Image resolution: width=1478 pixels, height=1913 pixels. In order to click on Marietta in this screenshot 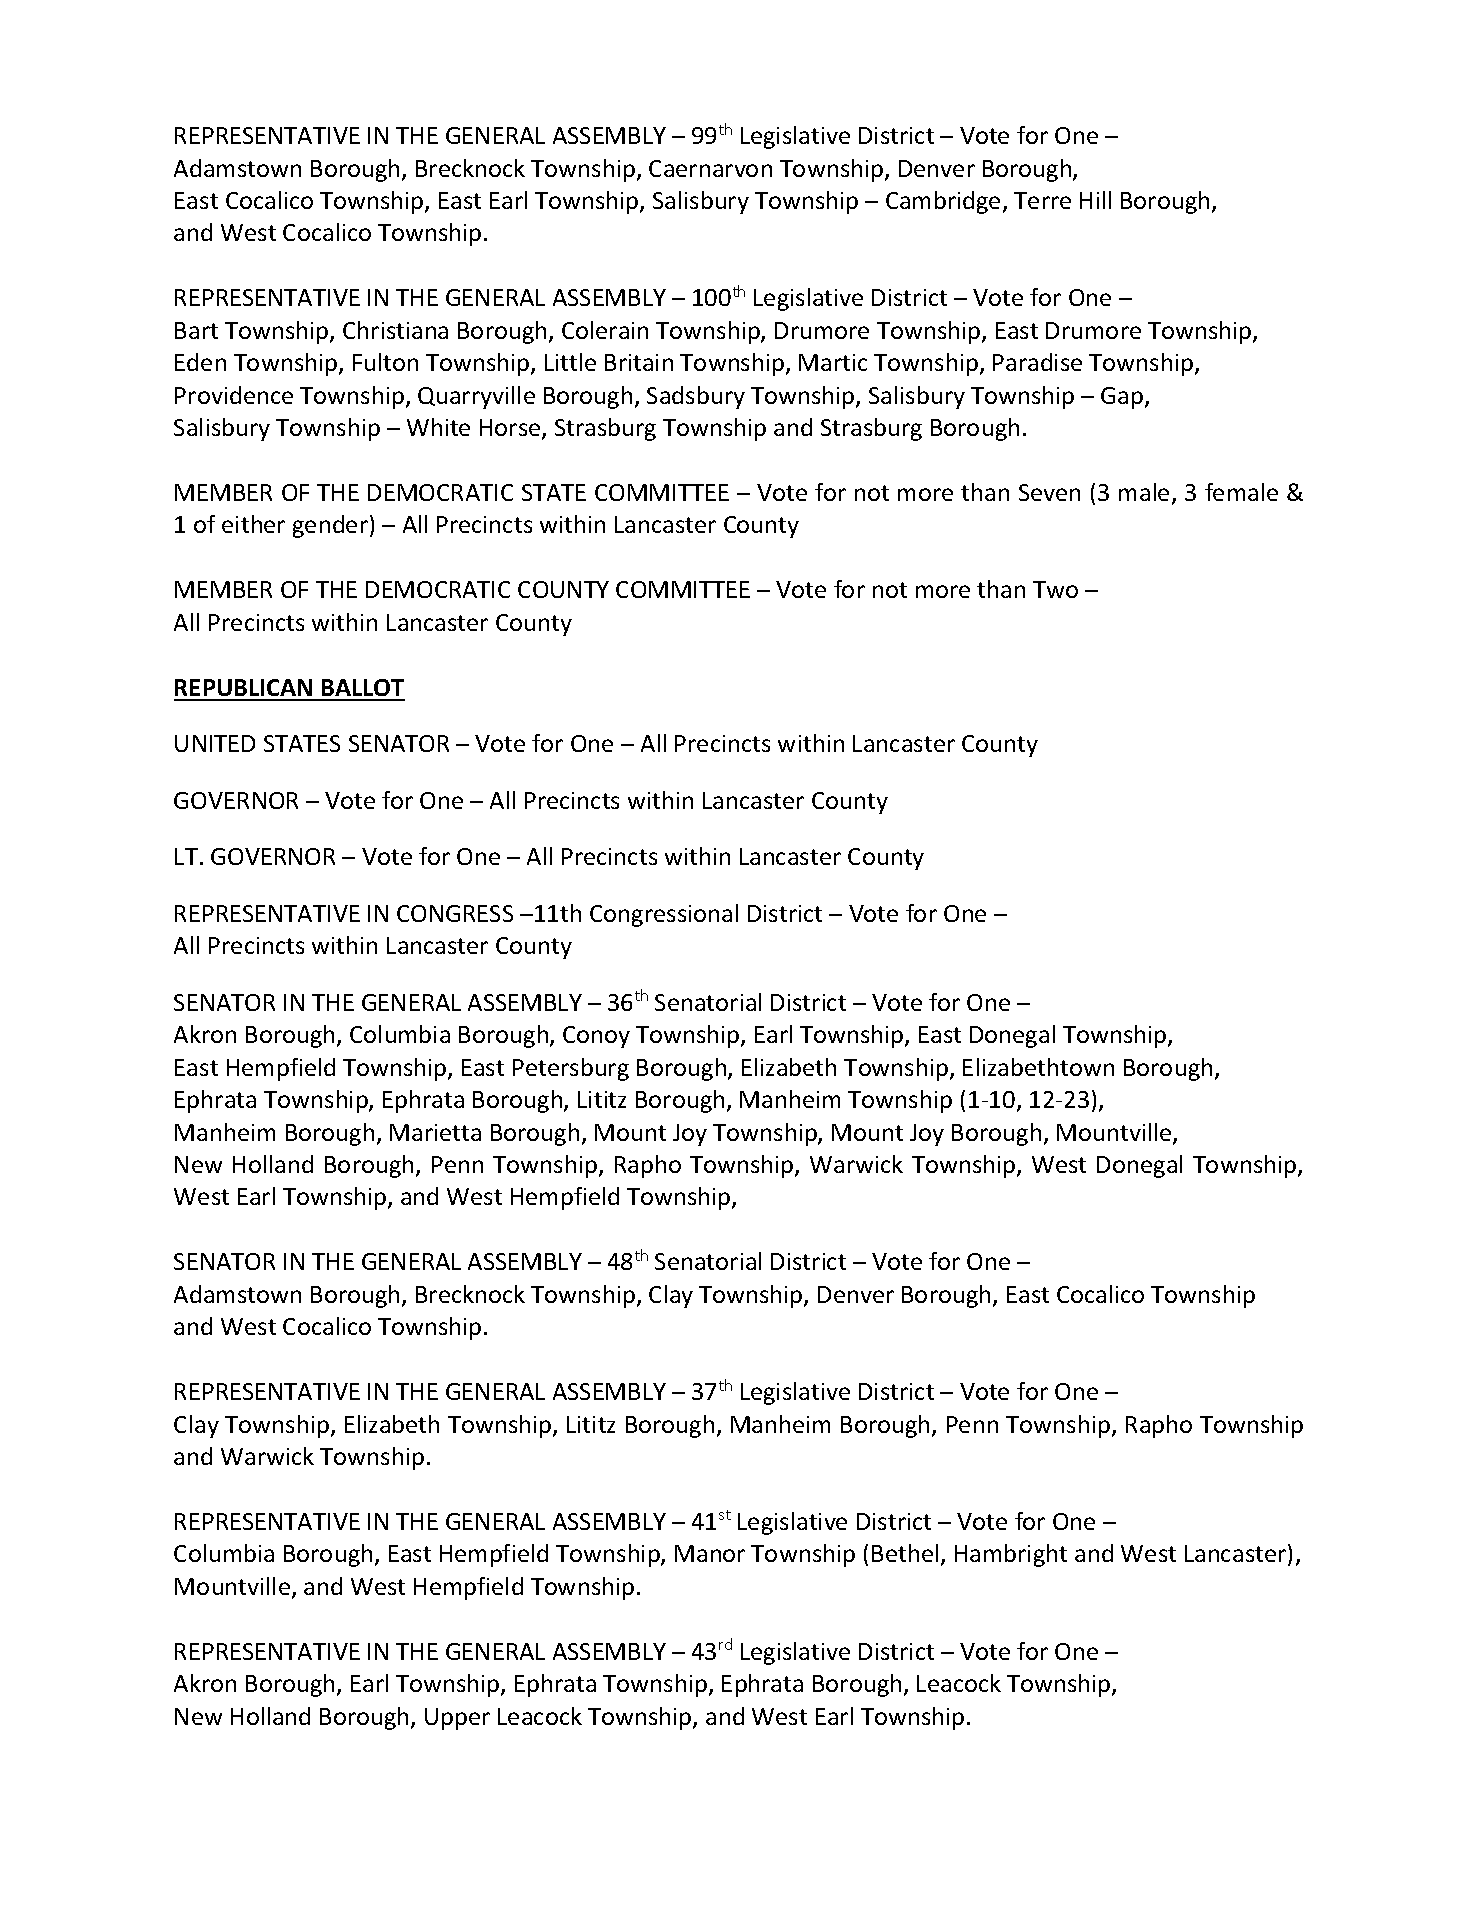, I will do `click(435, 1132)`.
